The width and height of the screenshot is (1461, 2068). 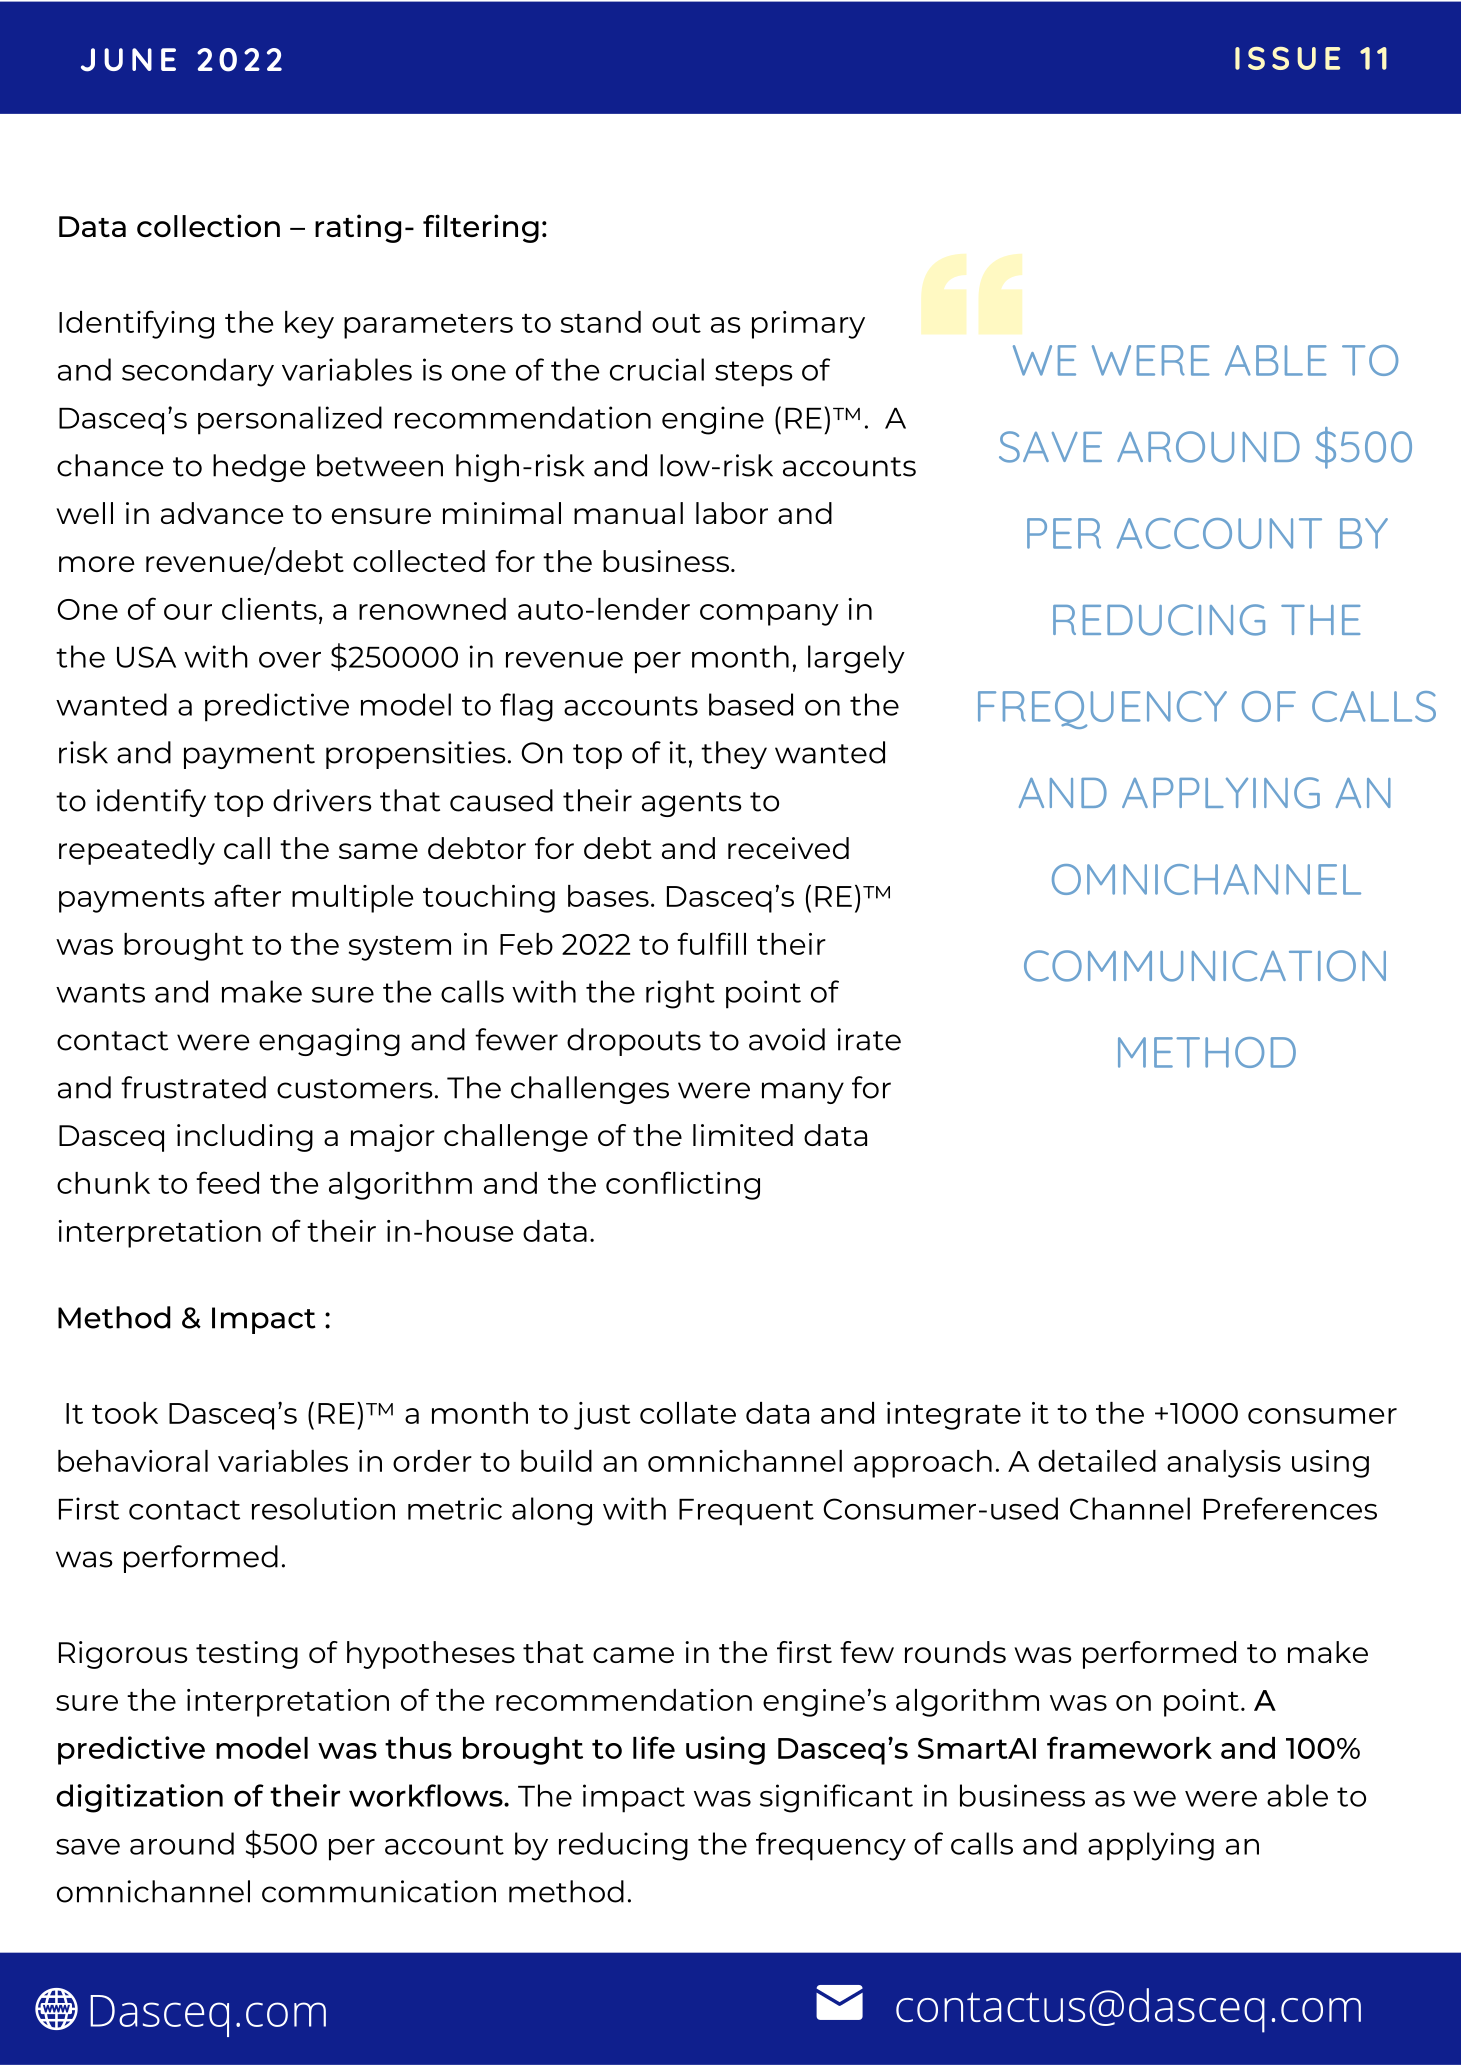 I want to click on they, so click(x=734, y=755).
